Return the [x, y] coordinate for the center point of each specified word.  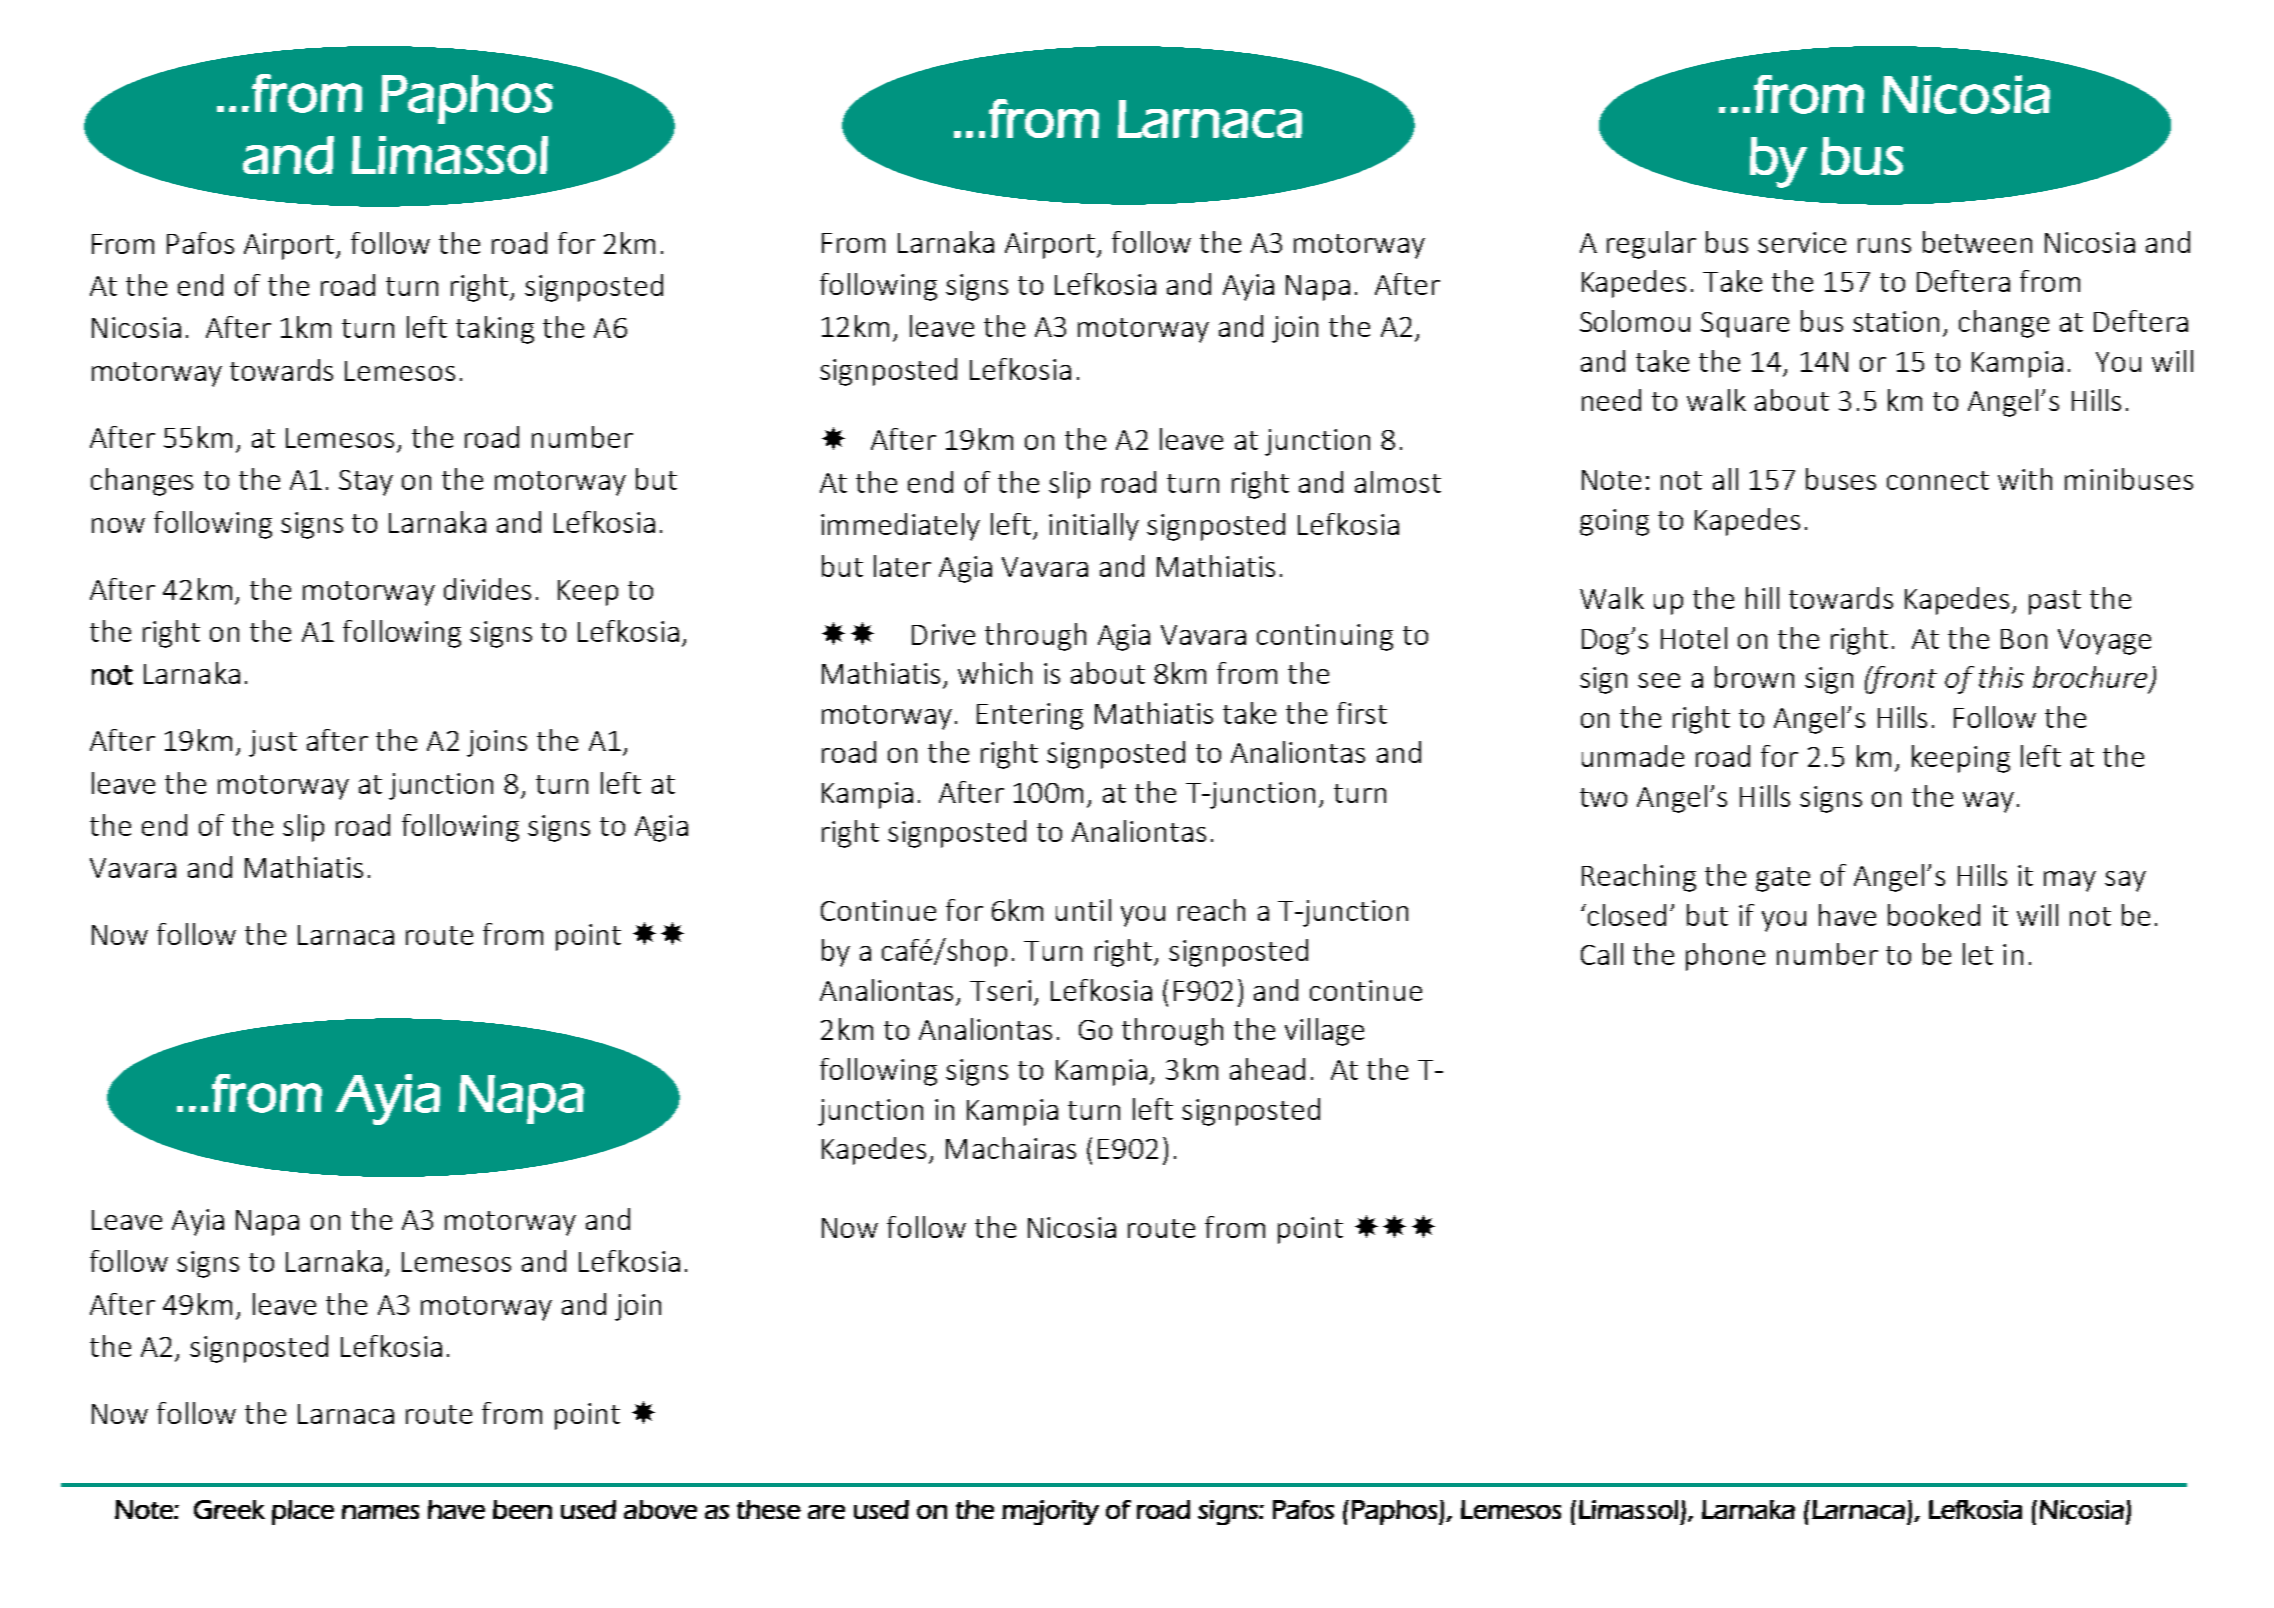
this [2001, 677]
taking [495, 330]
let [1978, 954]
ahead [1267, 1069]
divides [487, 589]
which [995, 673]
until [1083, 910]
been [522, 1509]
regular [1651, 245]
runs [1884, 245]
